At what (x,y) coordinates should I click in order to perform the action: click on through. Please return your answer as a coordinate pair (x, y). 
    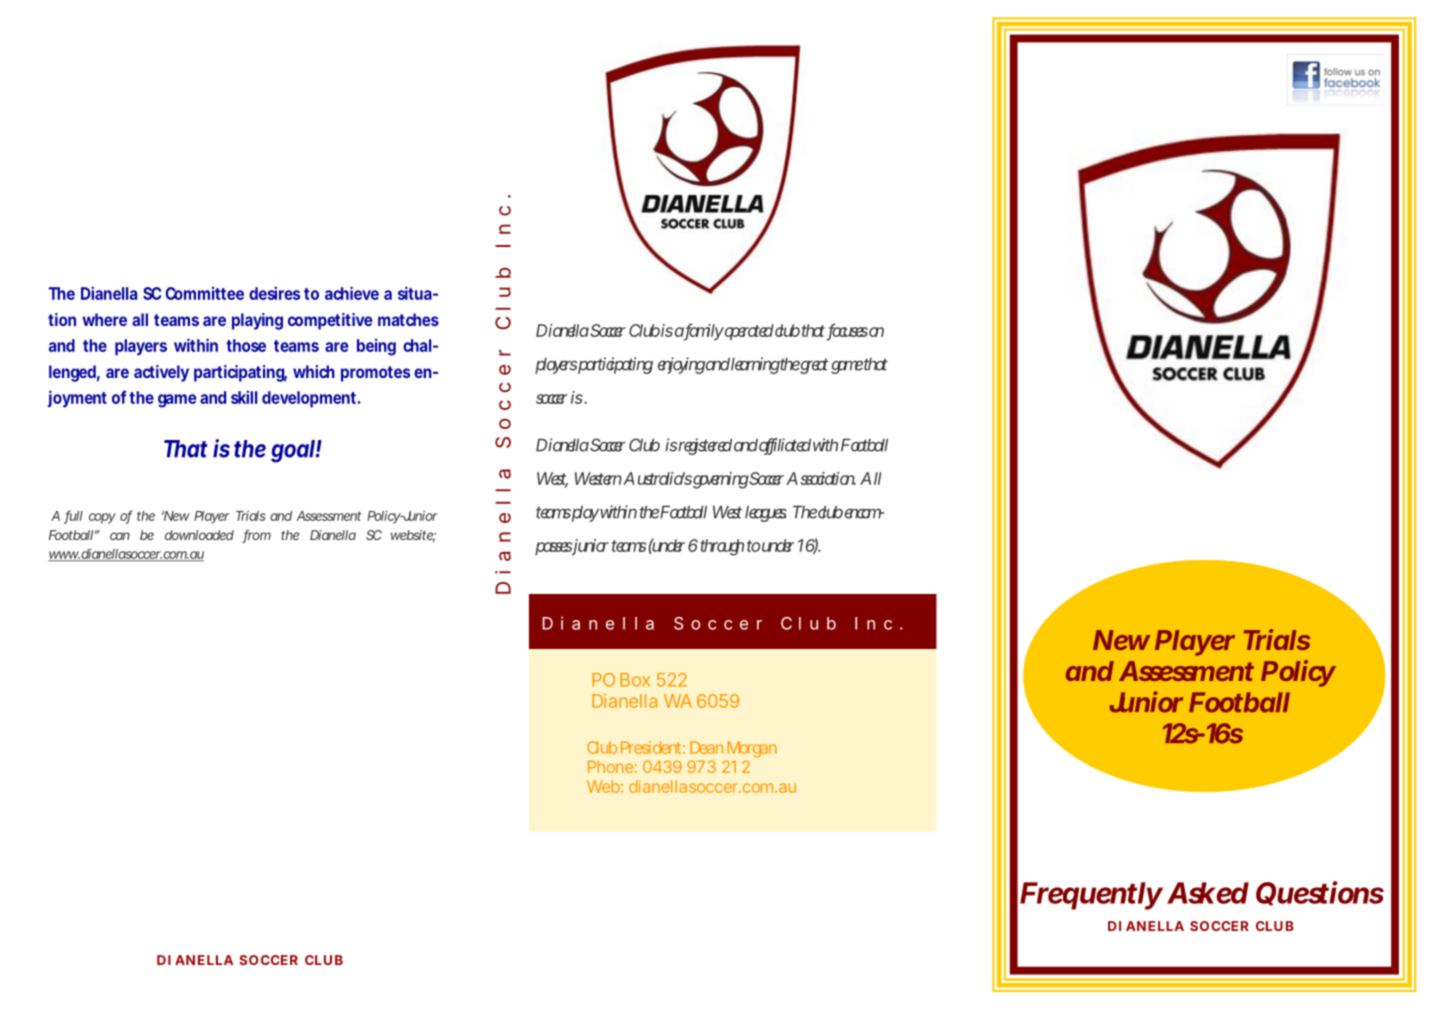
    Looking at the image, I should click on (722, 547).
